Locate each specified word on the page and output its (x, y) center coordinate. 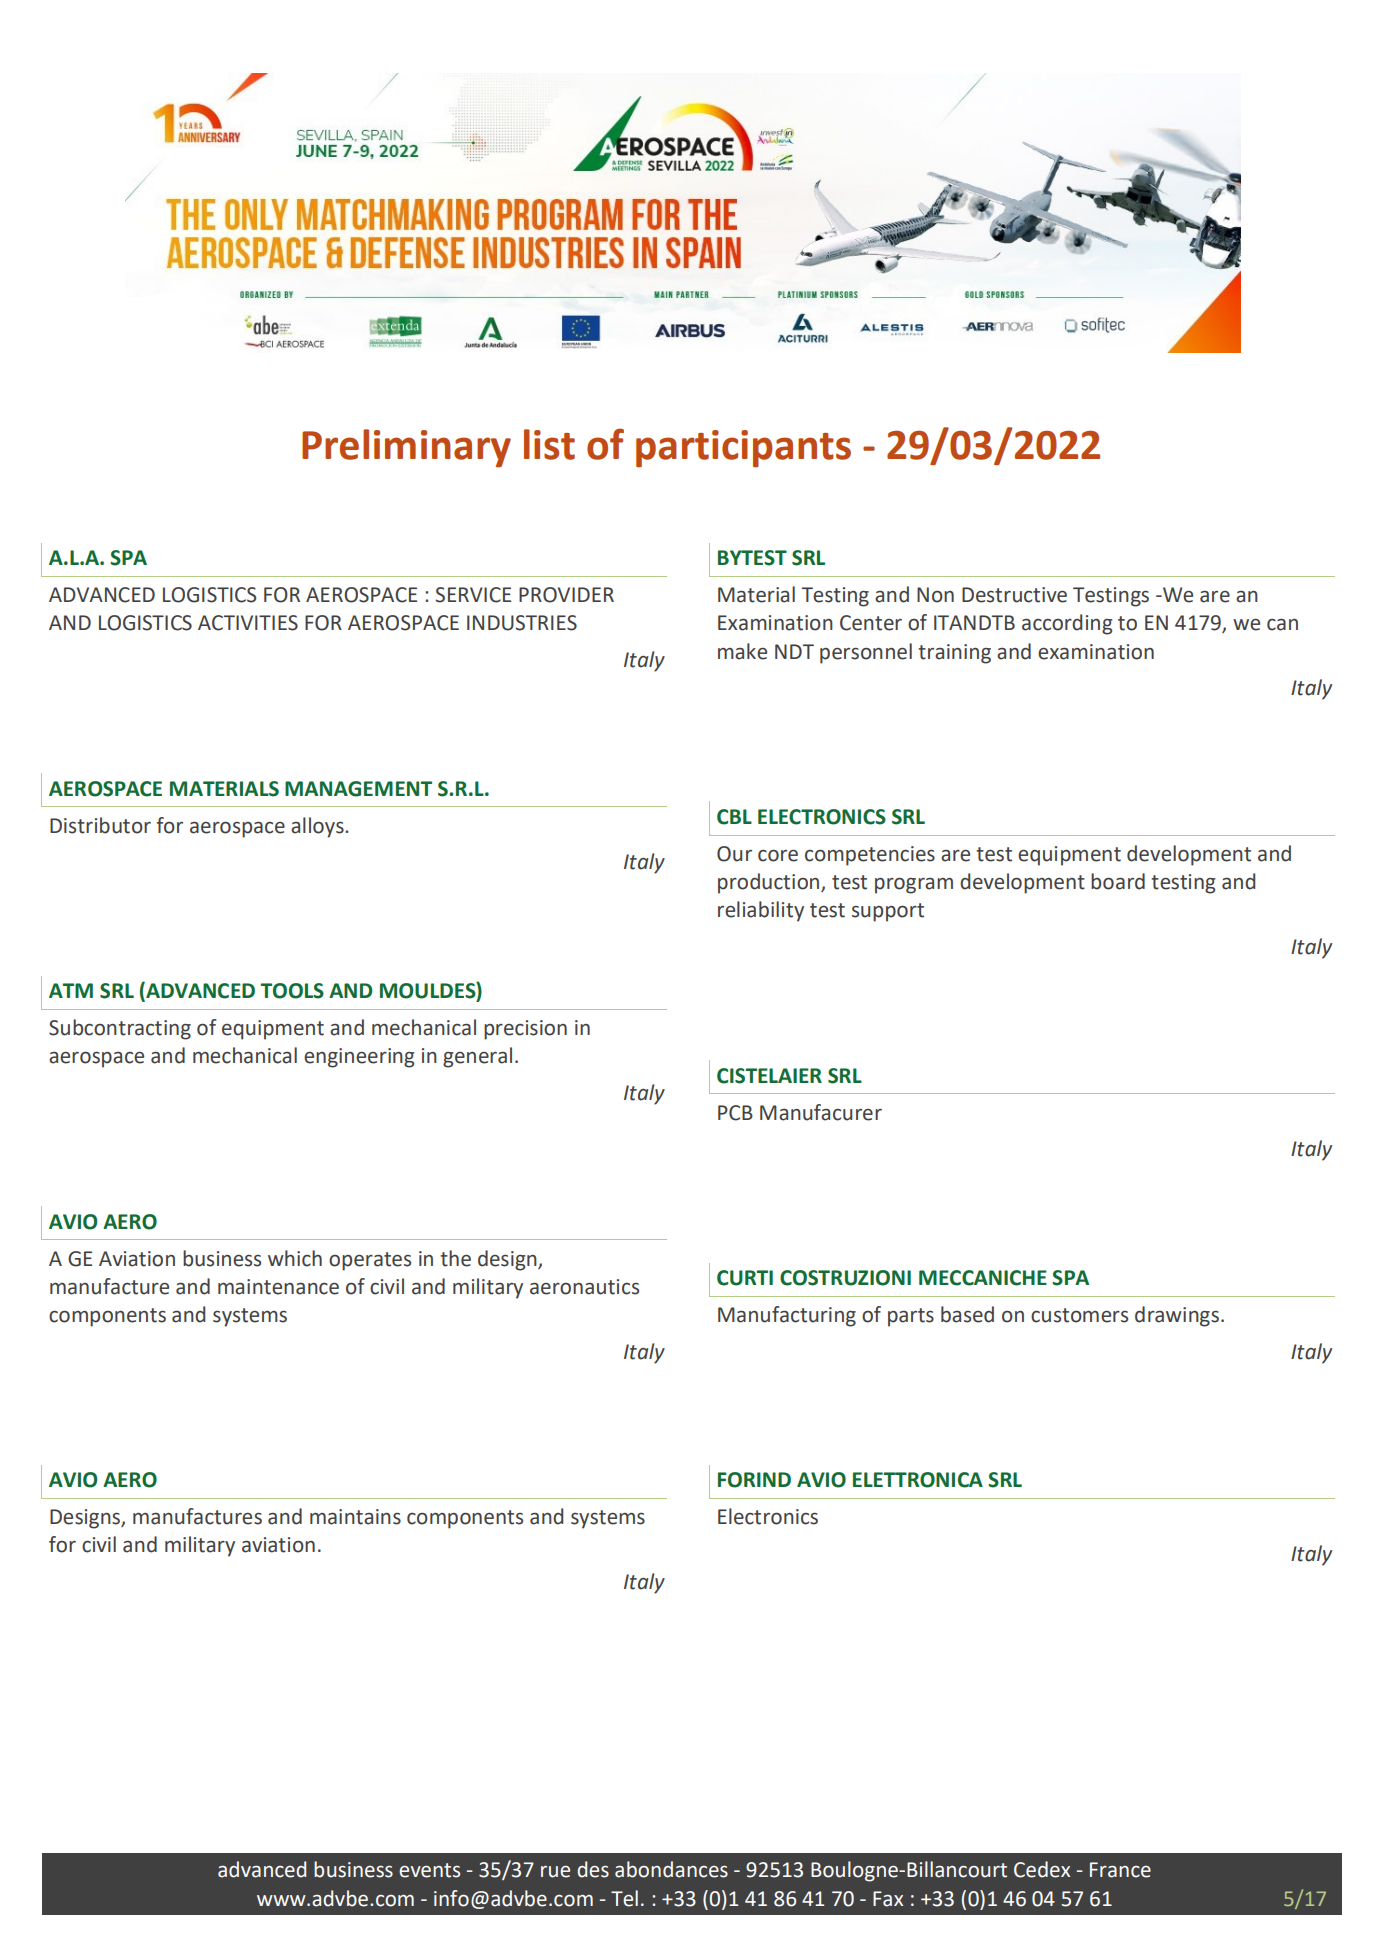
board (1118, 881)
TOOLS (292, 991)
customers (1079, 1315)
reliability (761, 911)
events (429, 1870)
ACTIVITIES (248, 623)
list (549, 444)
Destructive (1014, 595)
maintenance (278, 1287)
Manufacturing (787, 1316)
